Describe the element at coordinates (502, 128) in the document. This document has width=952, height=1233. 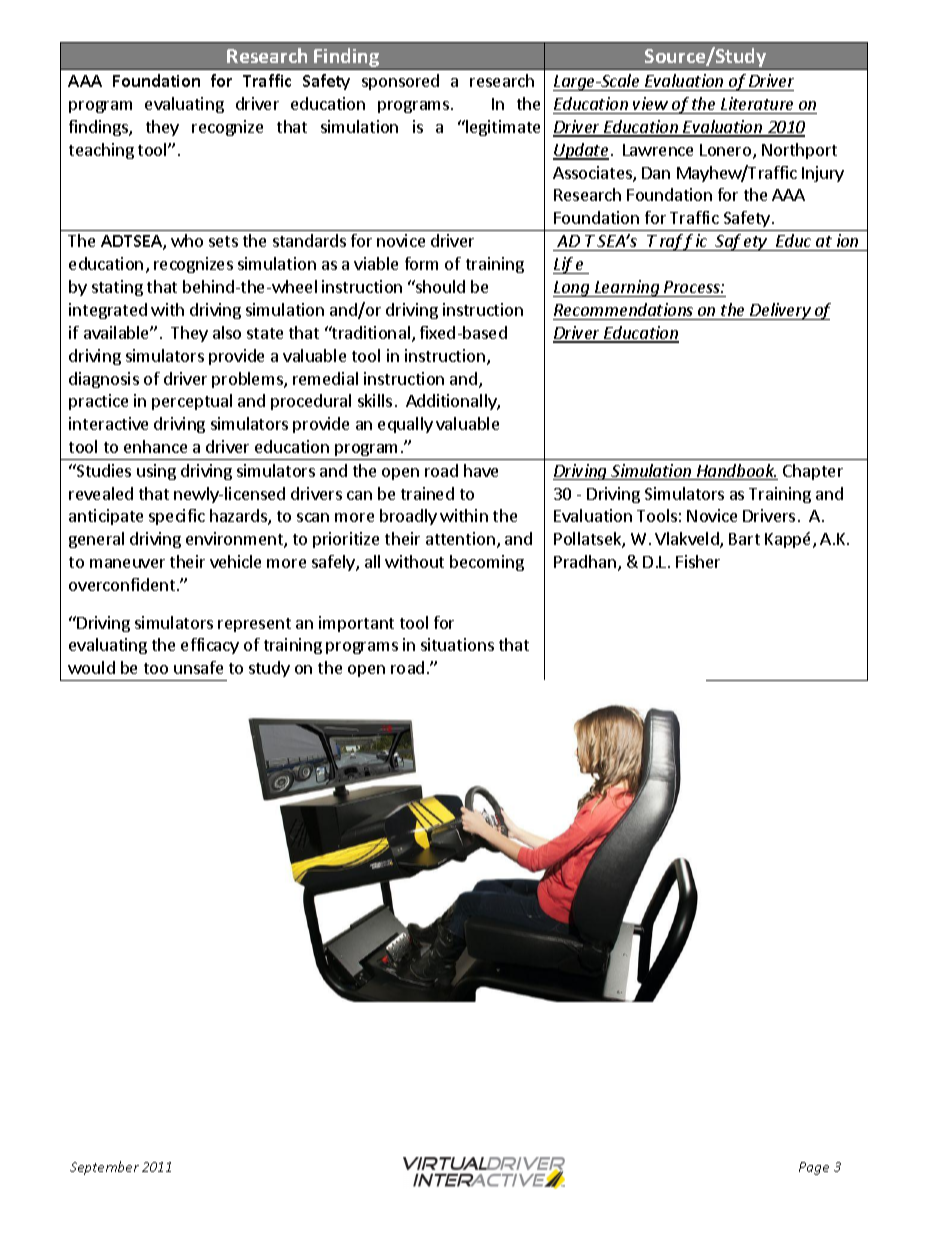
I see `legitimate` at that location.
